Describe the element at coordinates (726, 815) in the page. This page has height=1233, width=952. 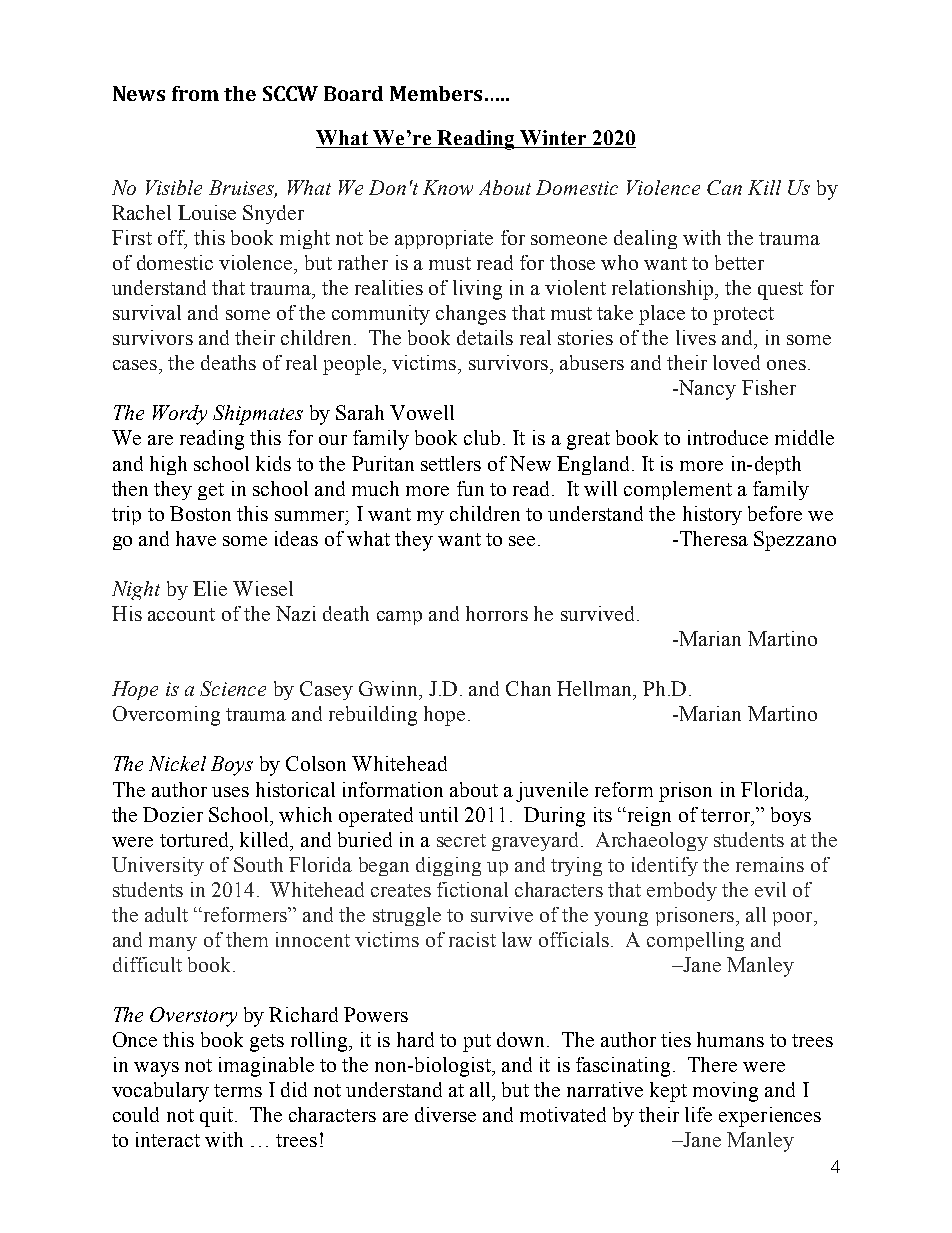
I see `terror` at that location.
